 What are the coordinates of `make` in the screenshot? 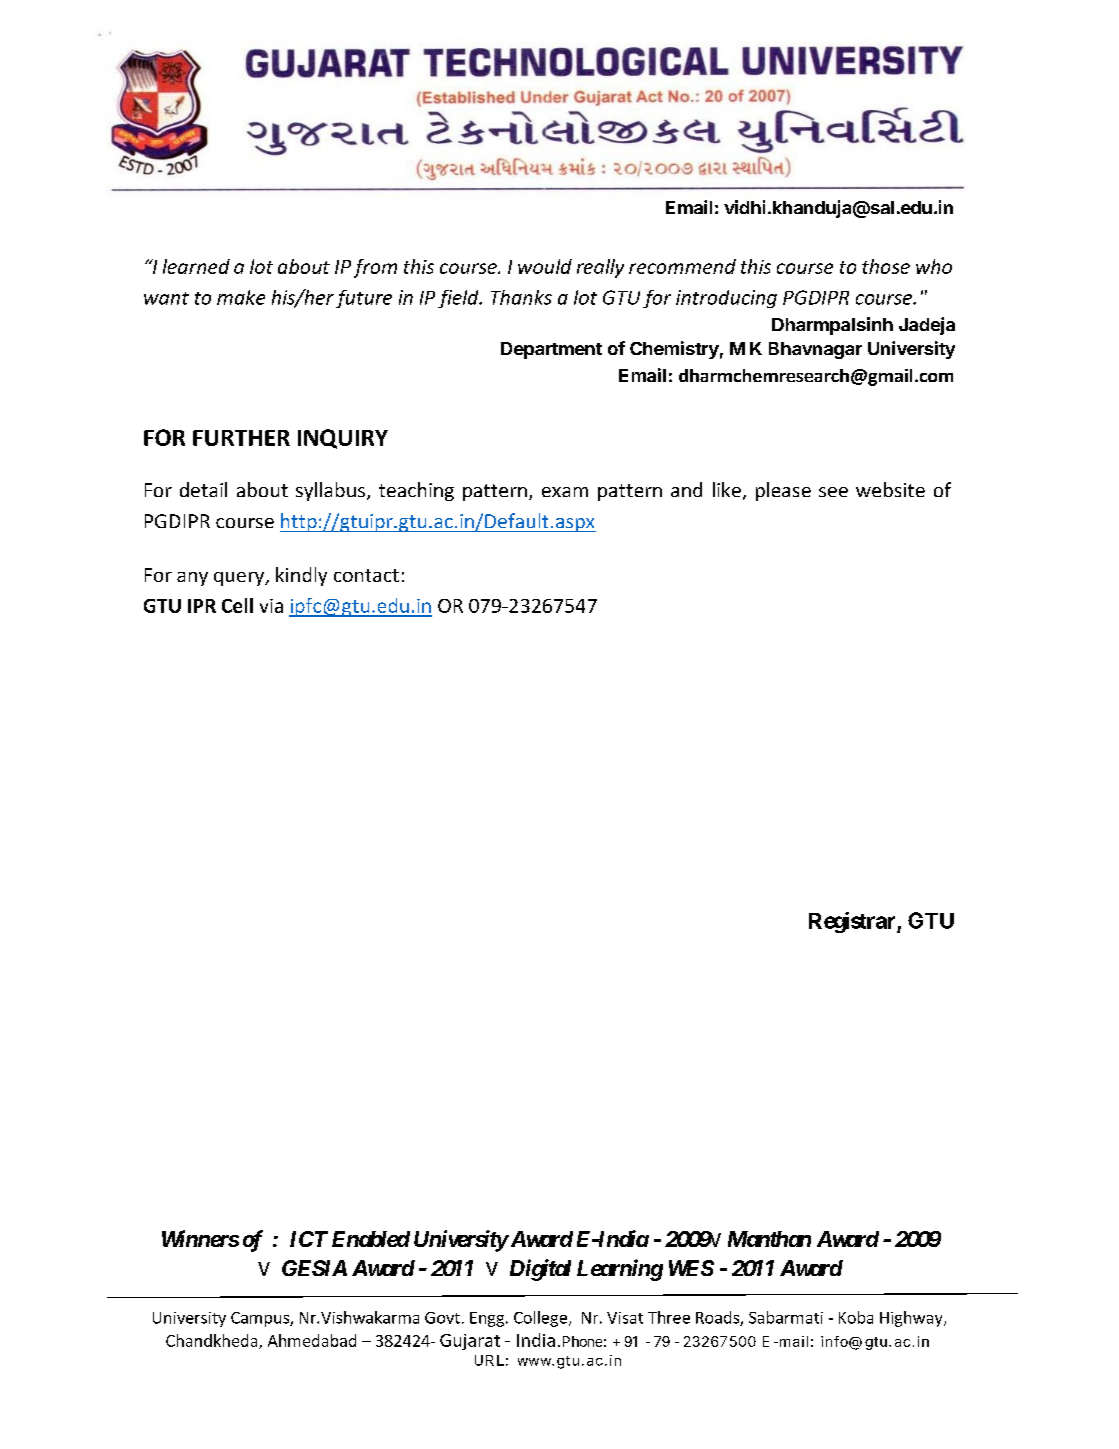 It's located at (241, 297).
